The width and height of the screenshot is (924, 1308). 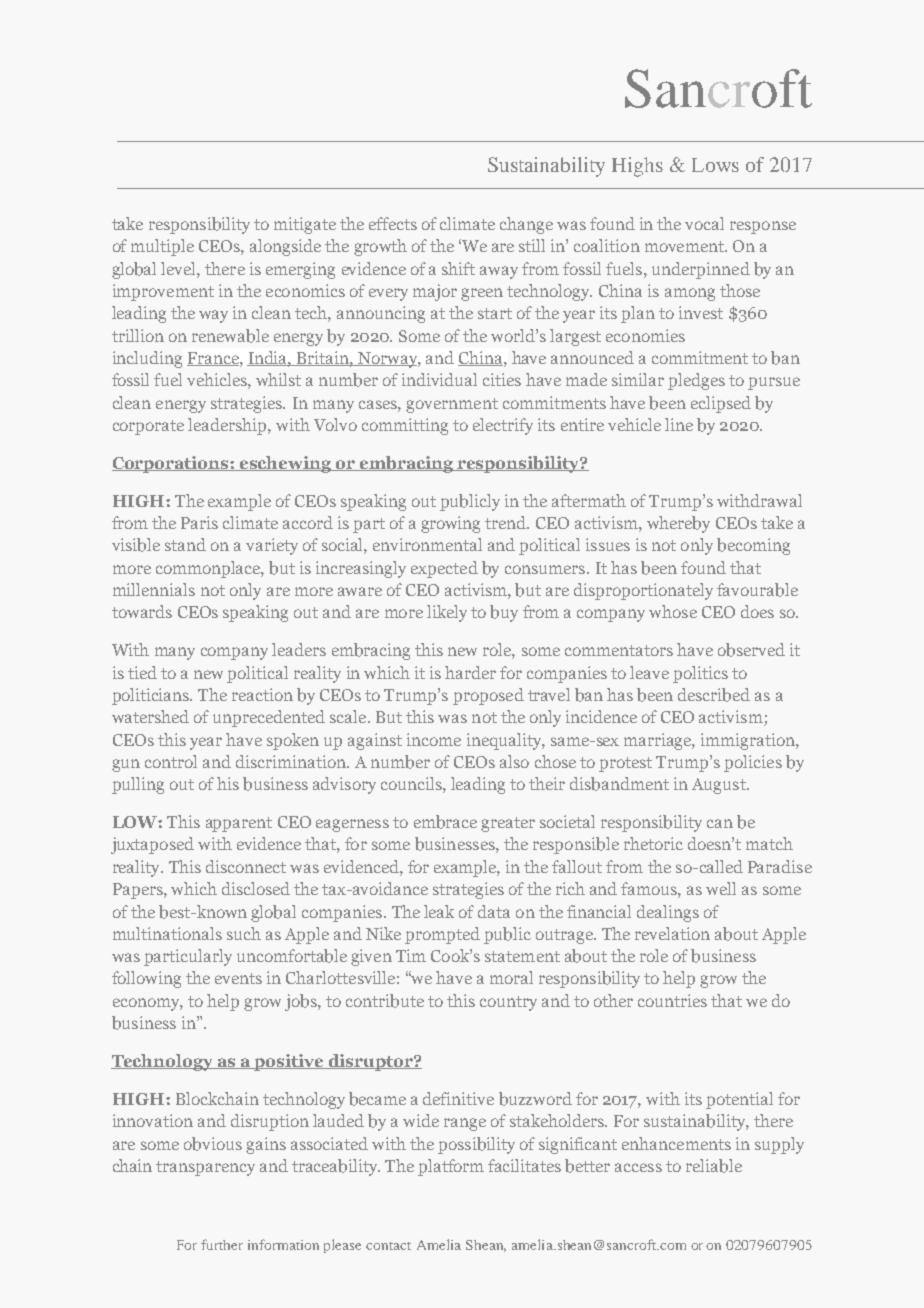 I want to click on leak, so click(x=439, y=911).
